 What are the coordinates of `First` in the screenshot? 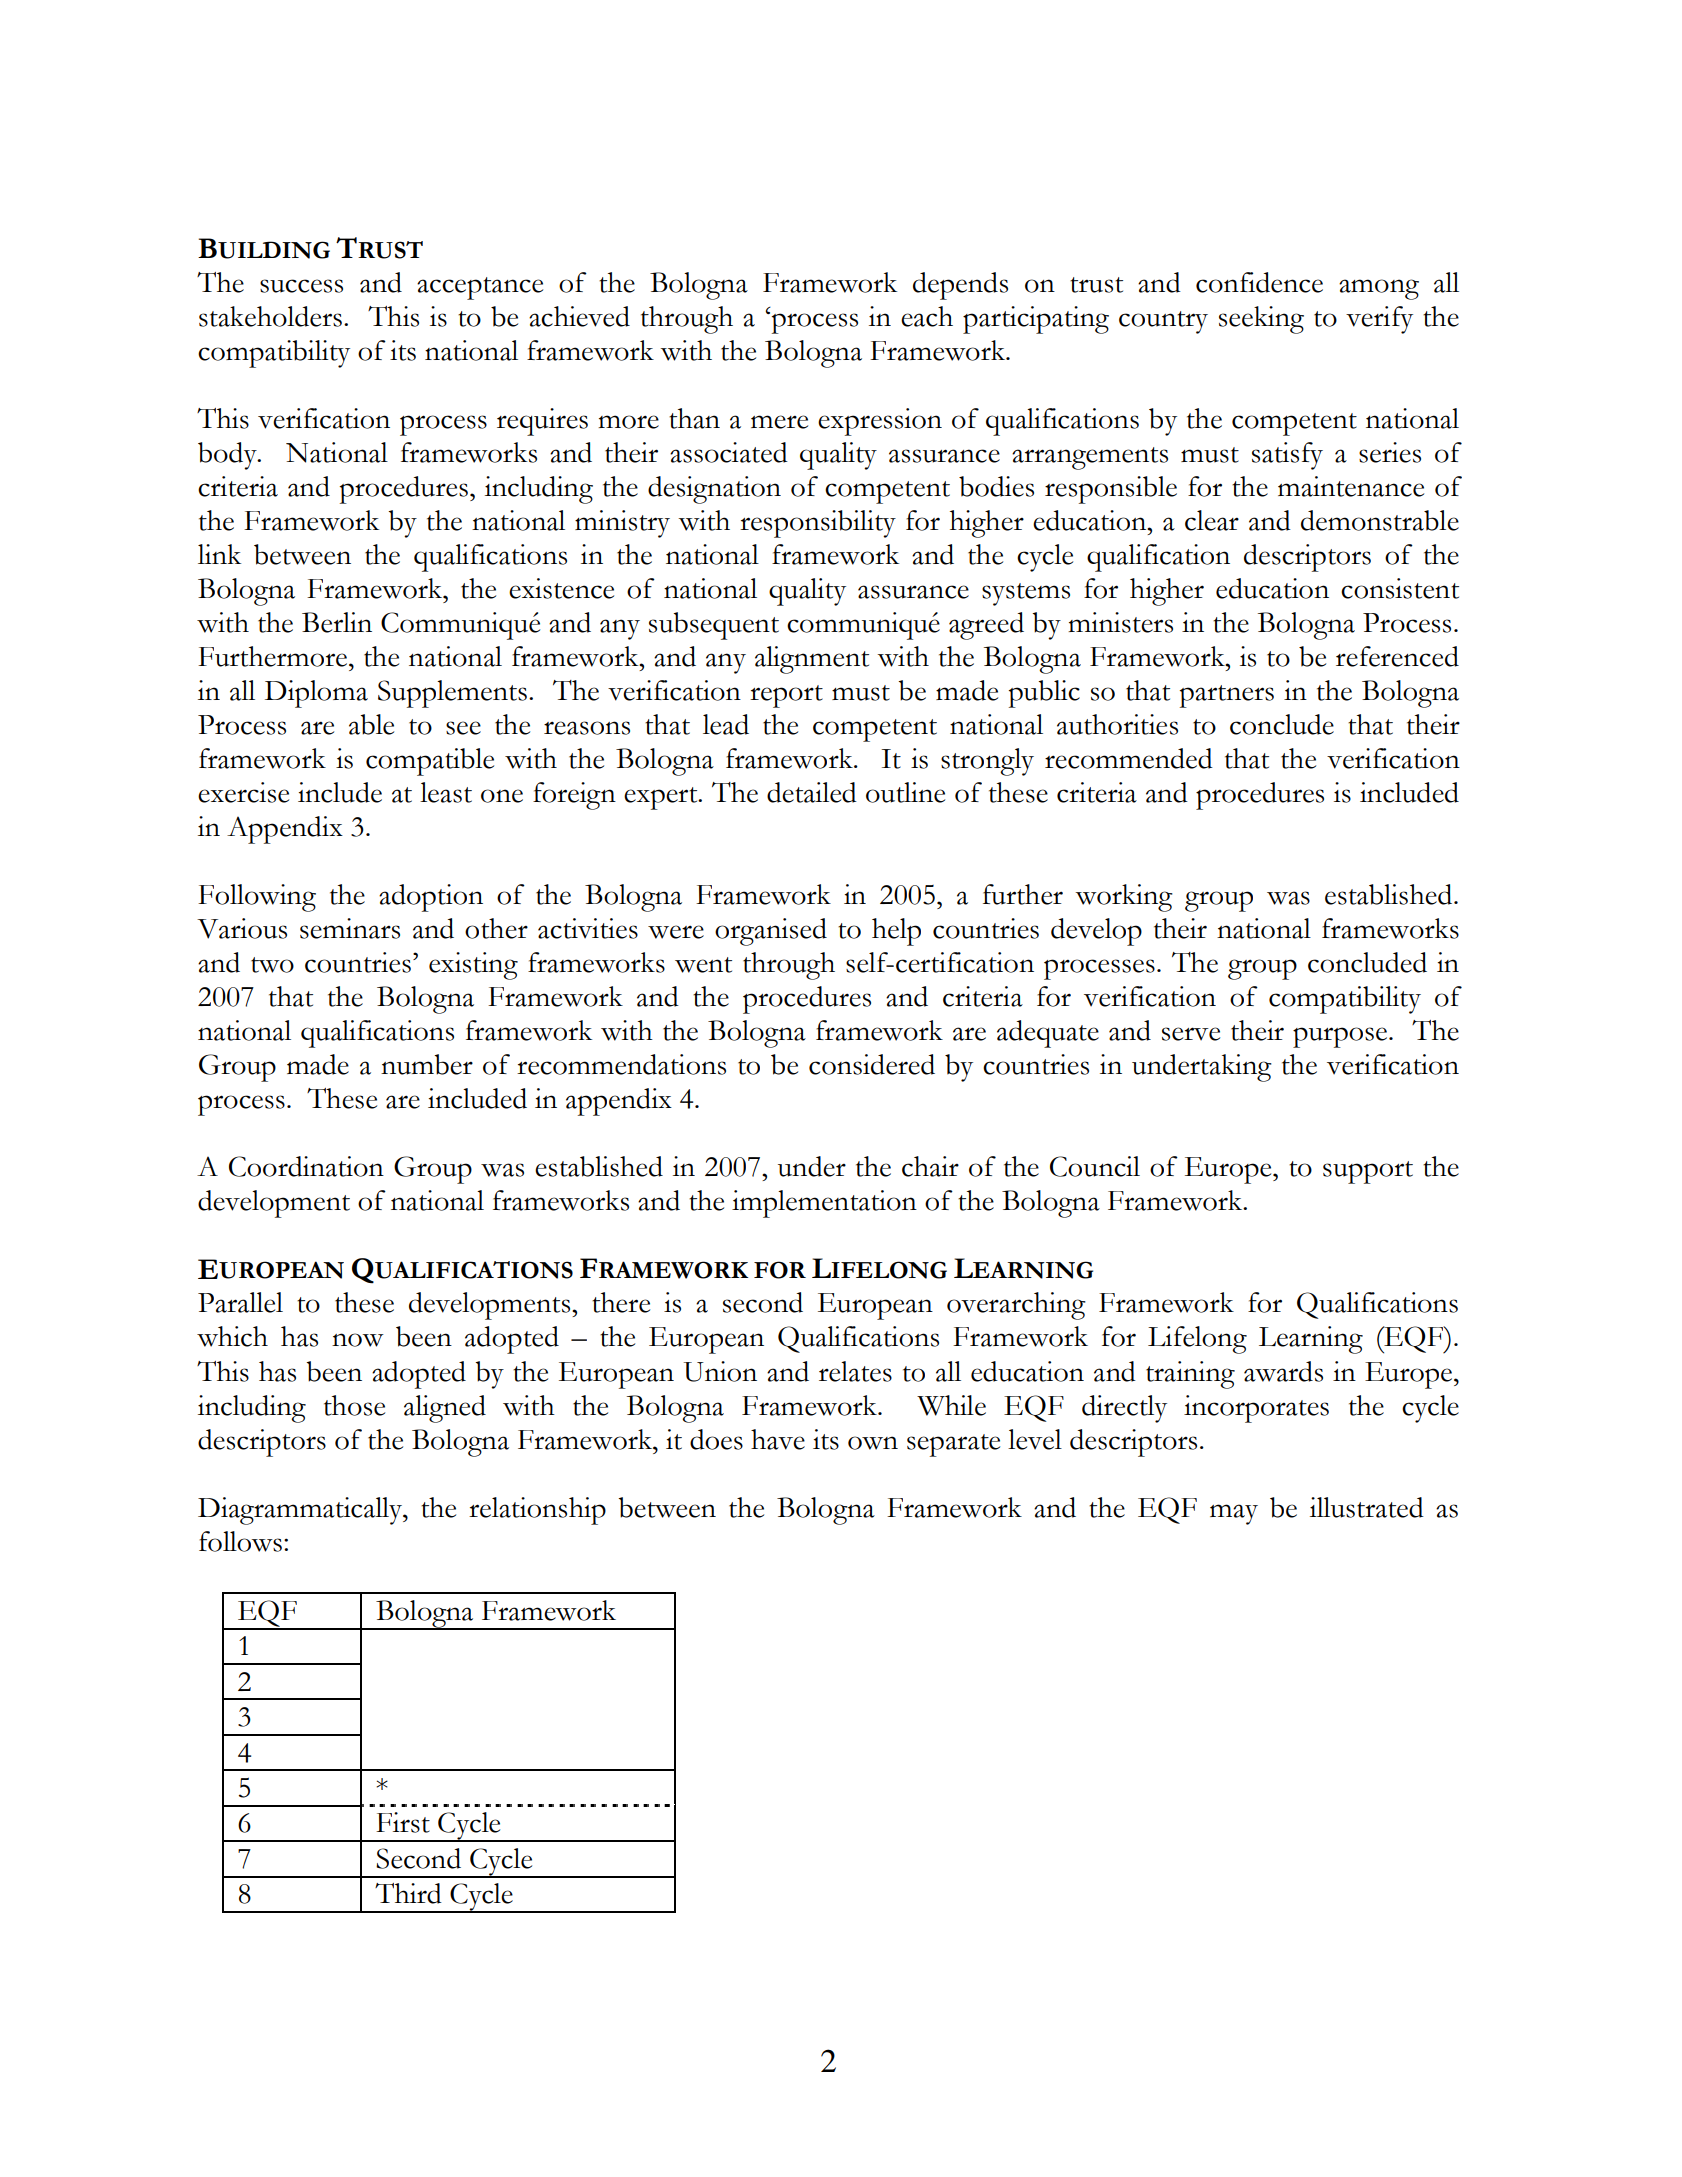 It's located at (403, 1822).
